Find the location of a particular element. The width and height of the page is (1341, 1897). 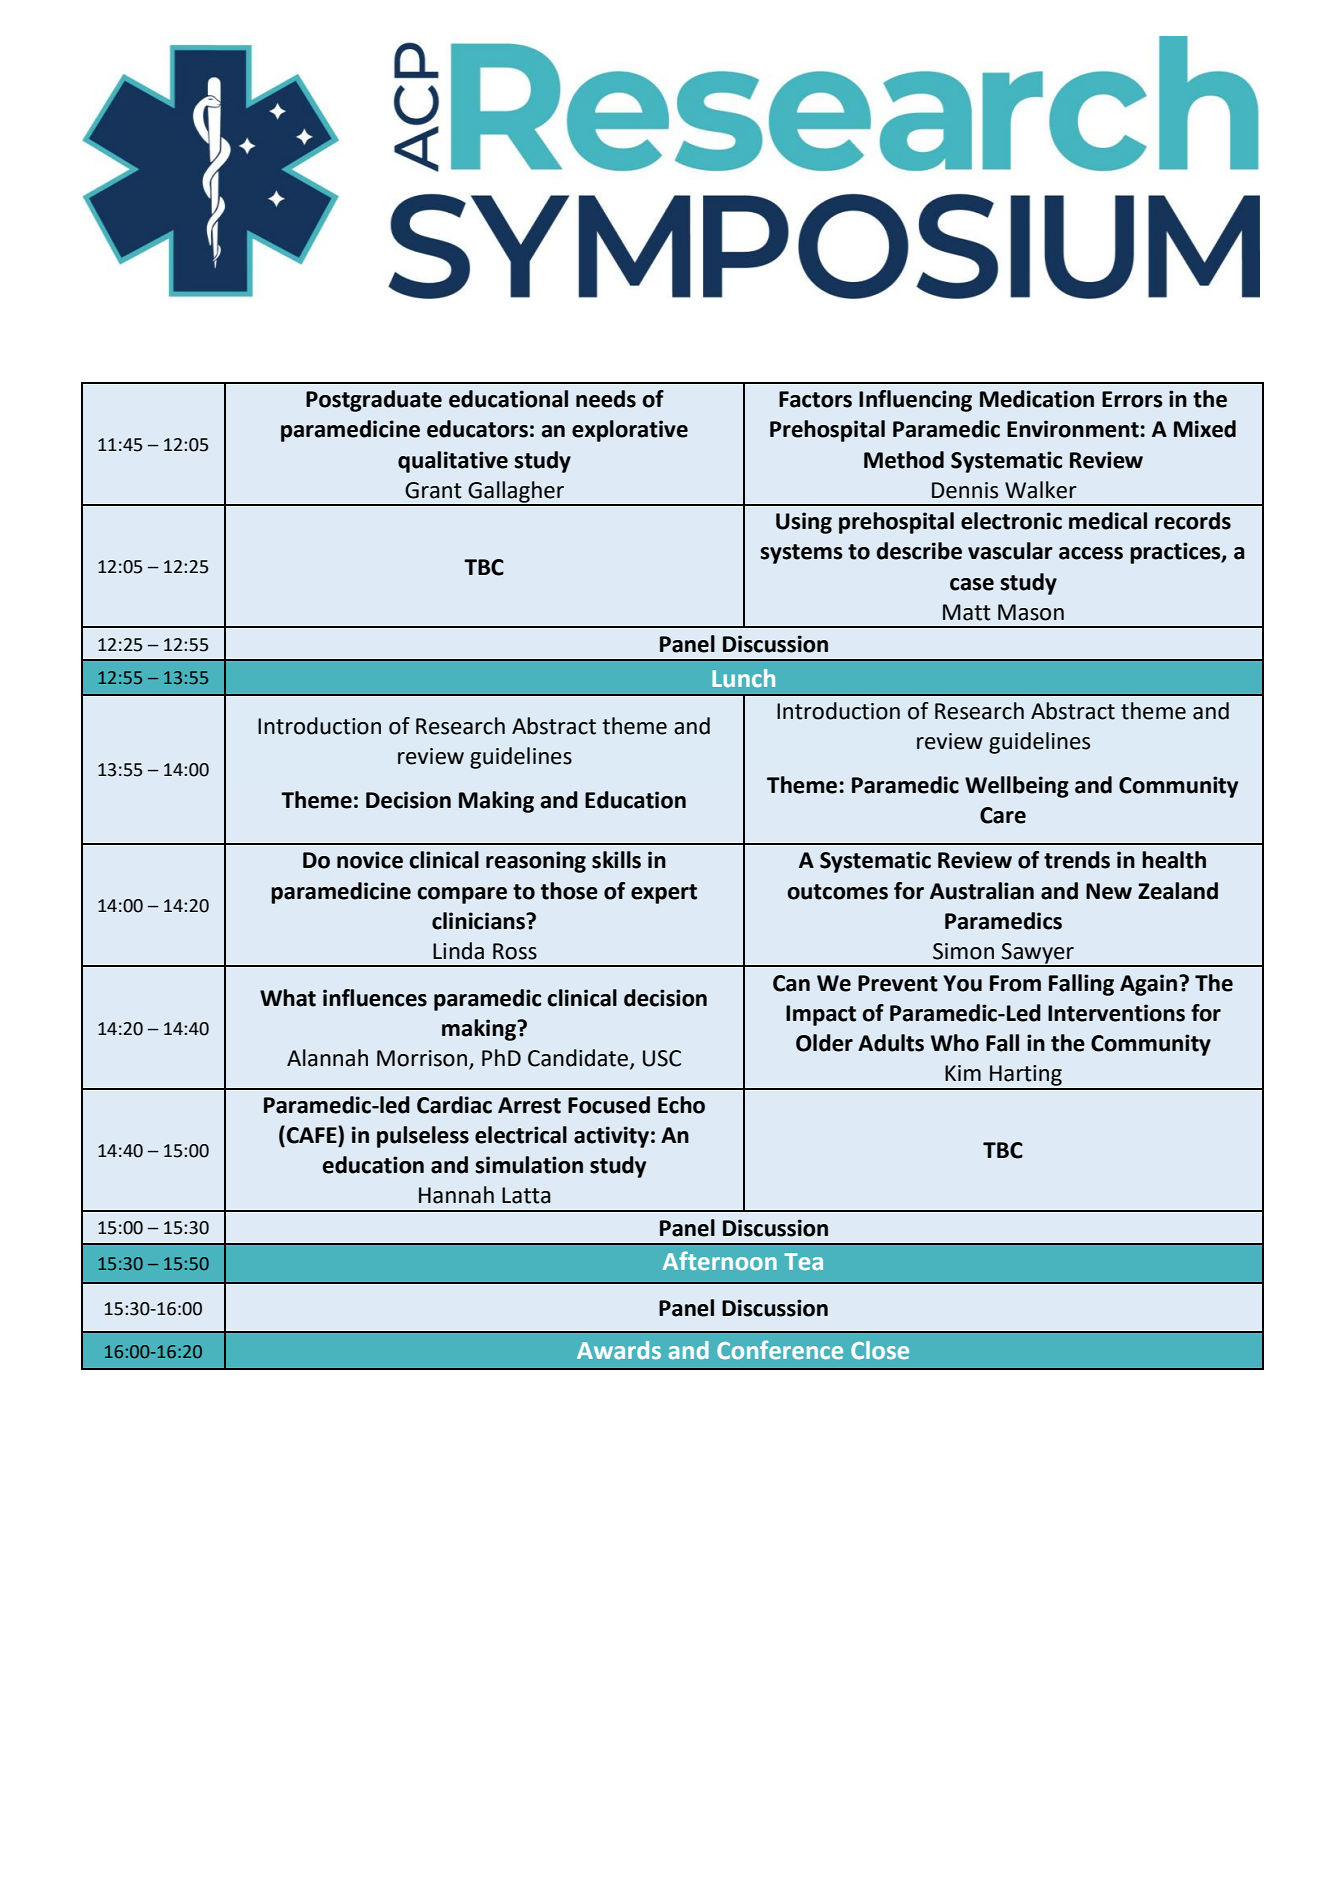

Postgraduate is located at coordinates (374, 401).
